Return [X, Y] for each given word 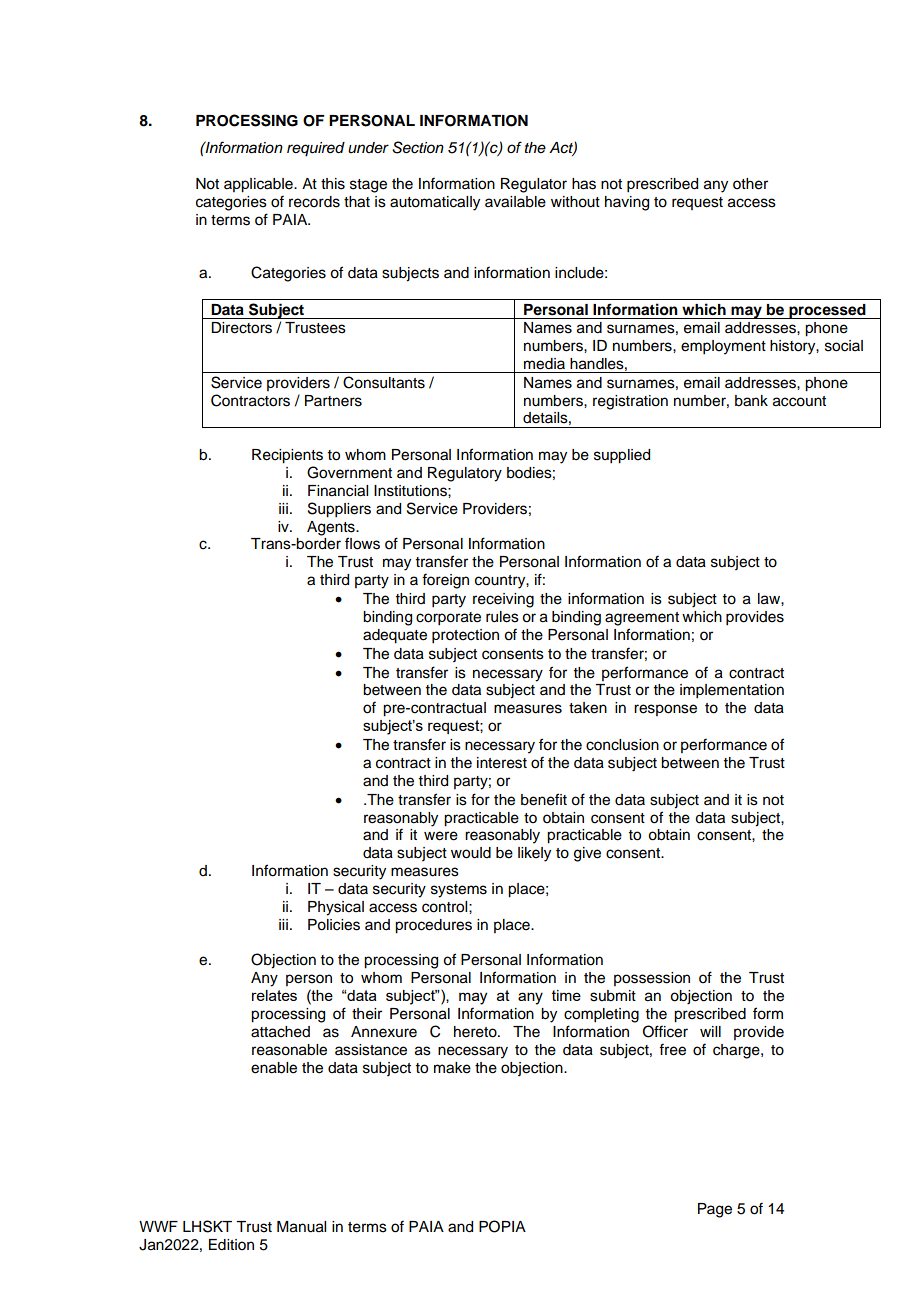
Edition [231, 1245]
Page [715, 1210]
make [452, 1068]
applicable [259, 185]
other [750, 184]
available [515, 202]
